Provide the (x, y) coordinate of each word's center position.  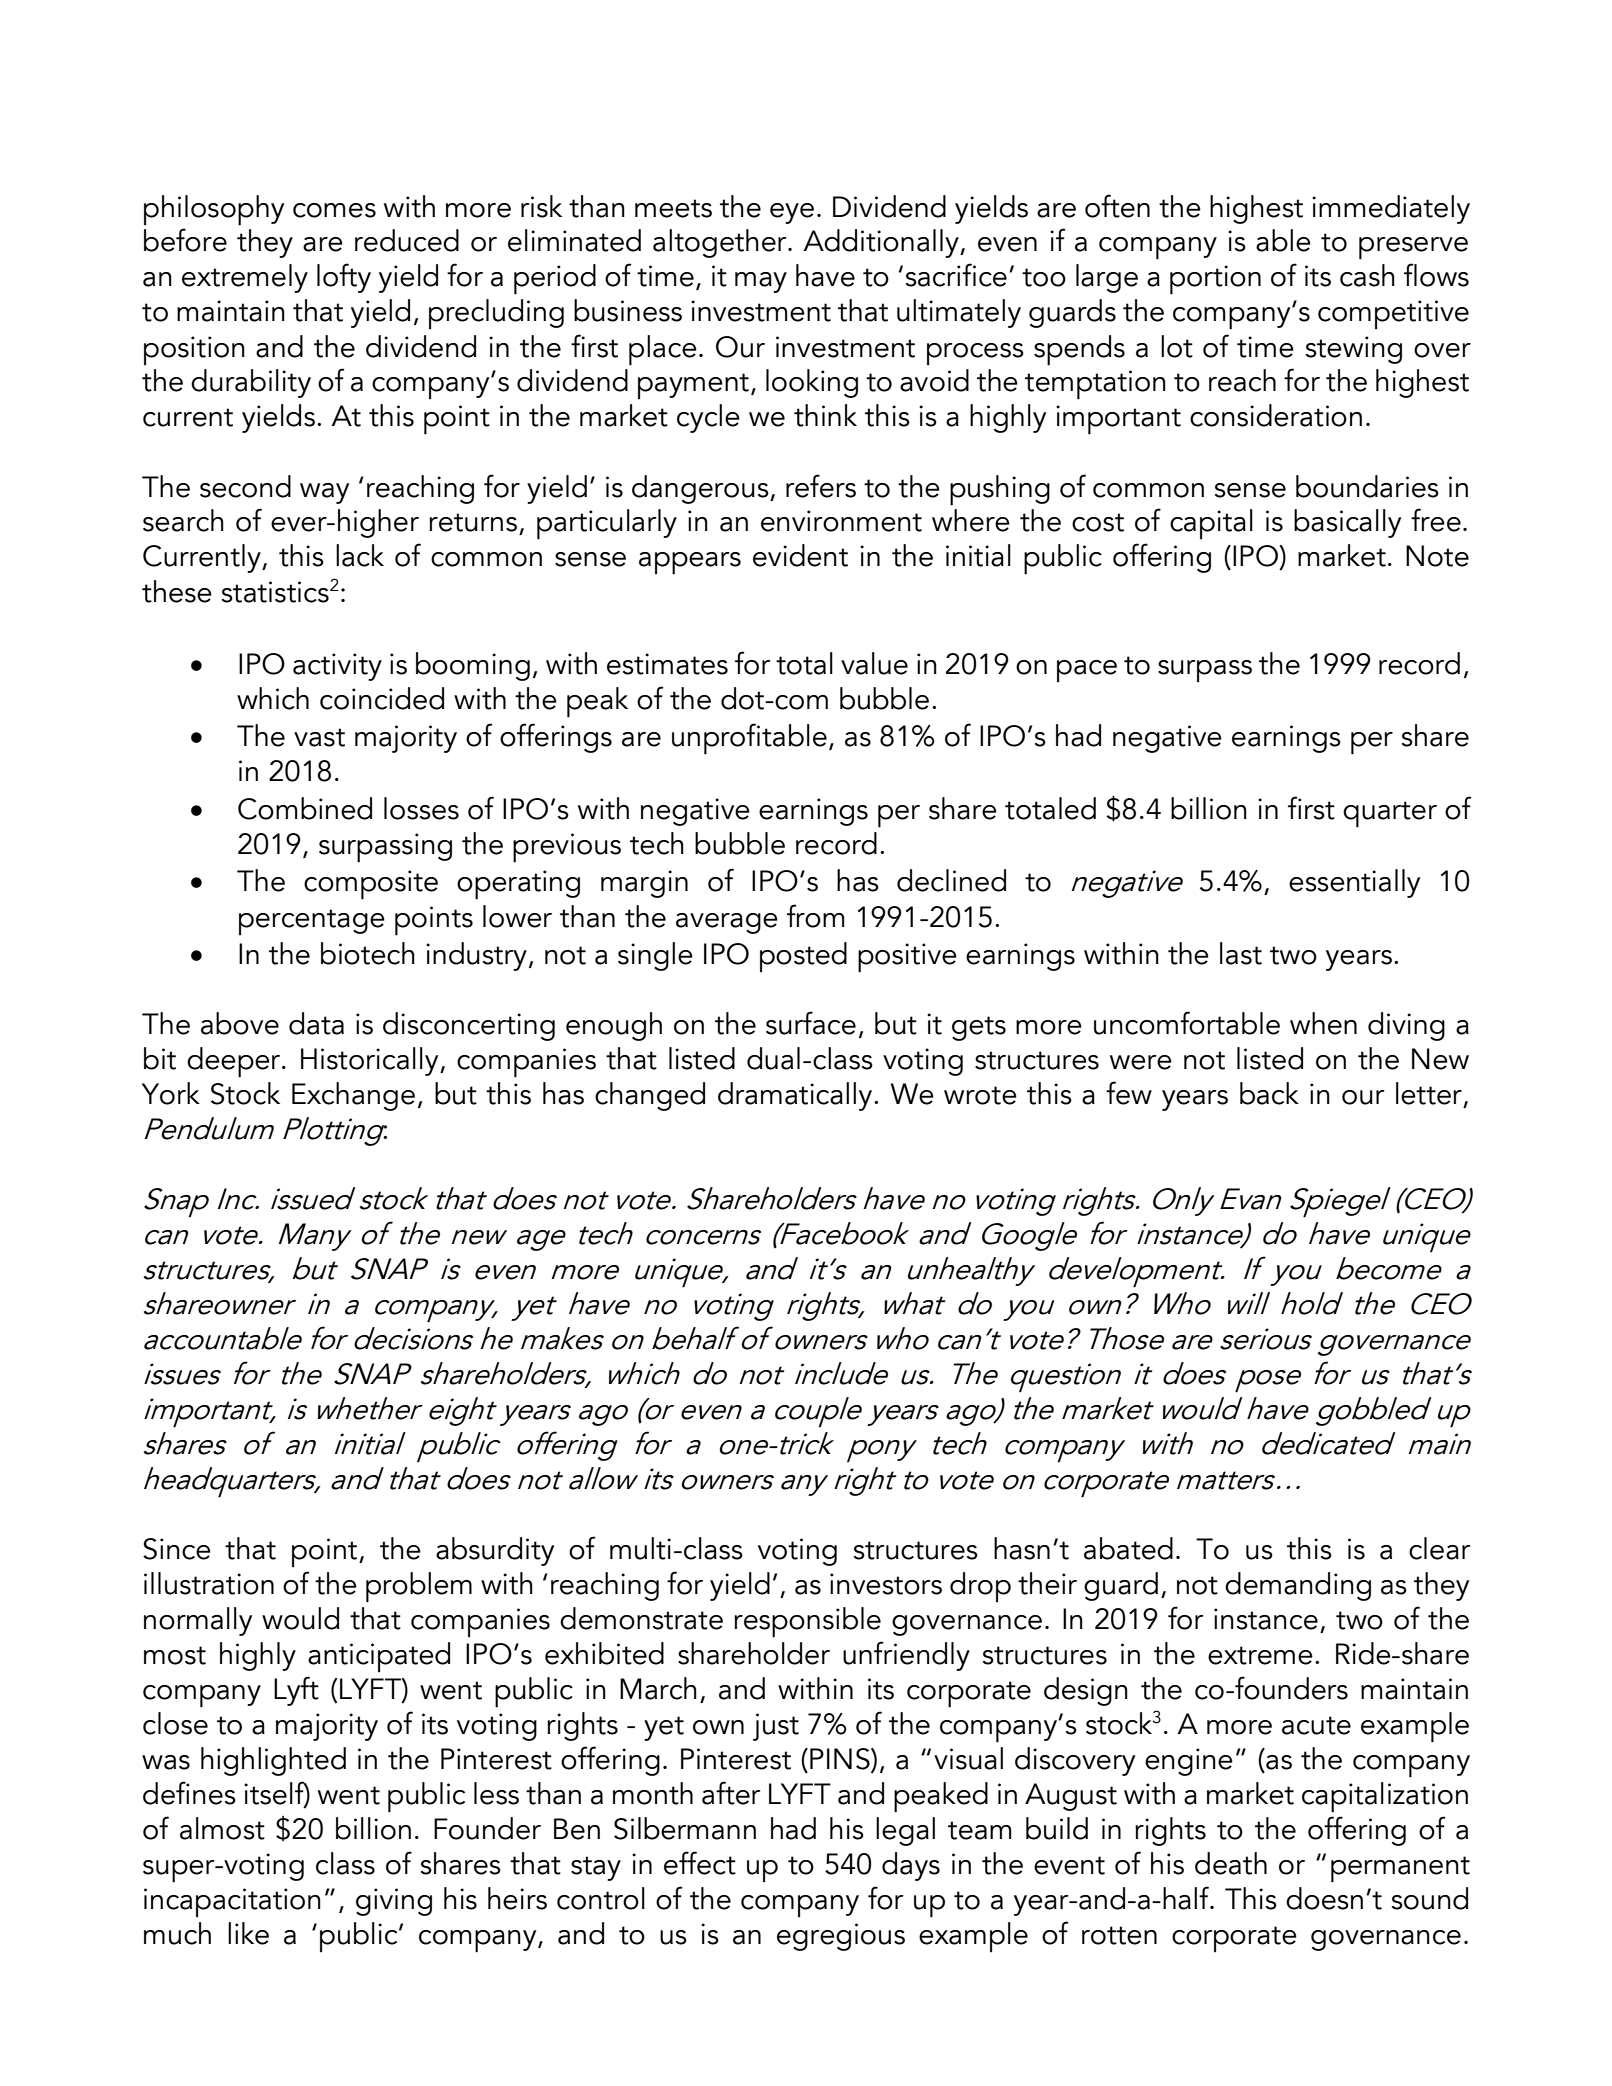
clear (1440, 1548)
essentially (1354, 883)
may (761, 282)
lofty (344, 278)
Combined (305, 808)
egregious (841, 1937)
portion (1215, 280)
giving (394, 1902)
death (1231, 1863)
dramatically (796, 1096)
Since (177, 1549)
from (815, 916)
